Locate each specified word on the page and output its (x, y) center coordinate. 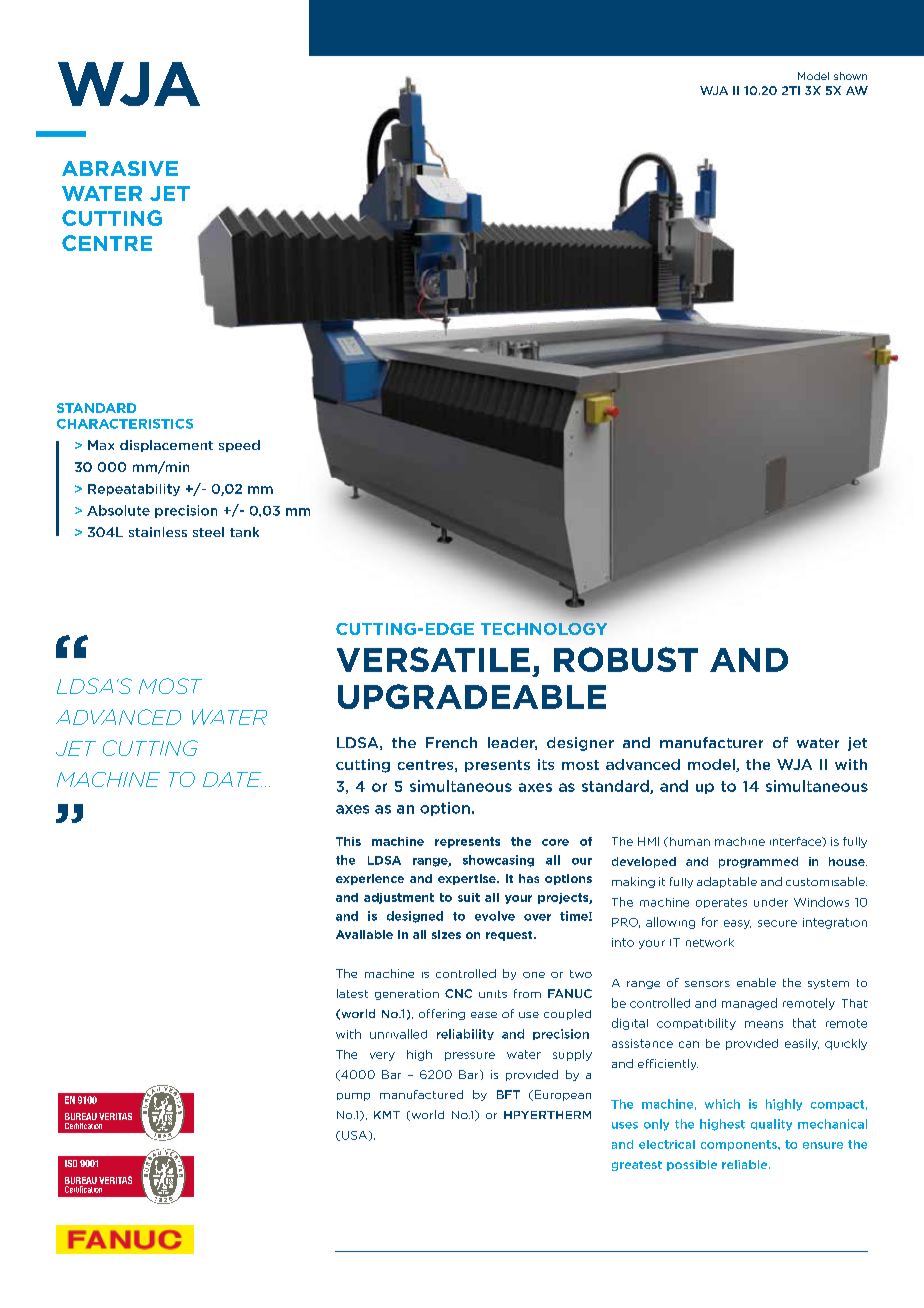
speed (239, 446)
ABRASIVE (120, 168)
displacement (166, 446)
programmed (758, 862)
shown (850, 76)
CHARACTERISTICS (125, 424)
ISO (71, 1163)
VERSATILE (433, 659)
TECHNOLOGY (544, 629)
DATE (232, 779)
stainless (158, 532)
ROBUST (626, 659)
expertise (468, 879)
